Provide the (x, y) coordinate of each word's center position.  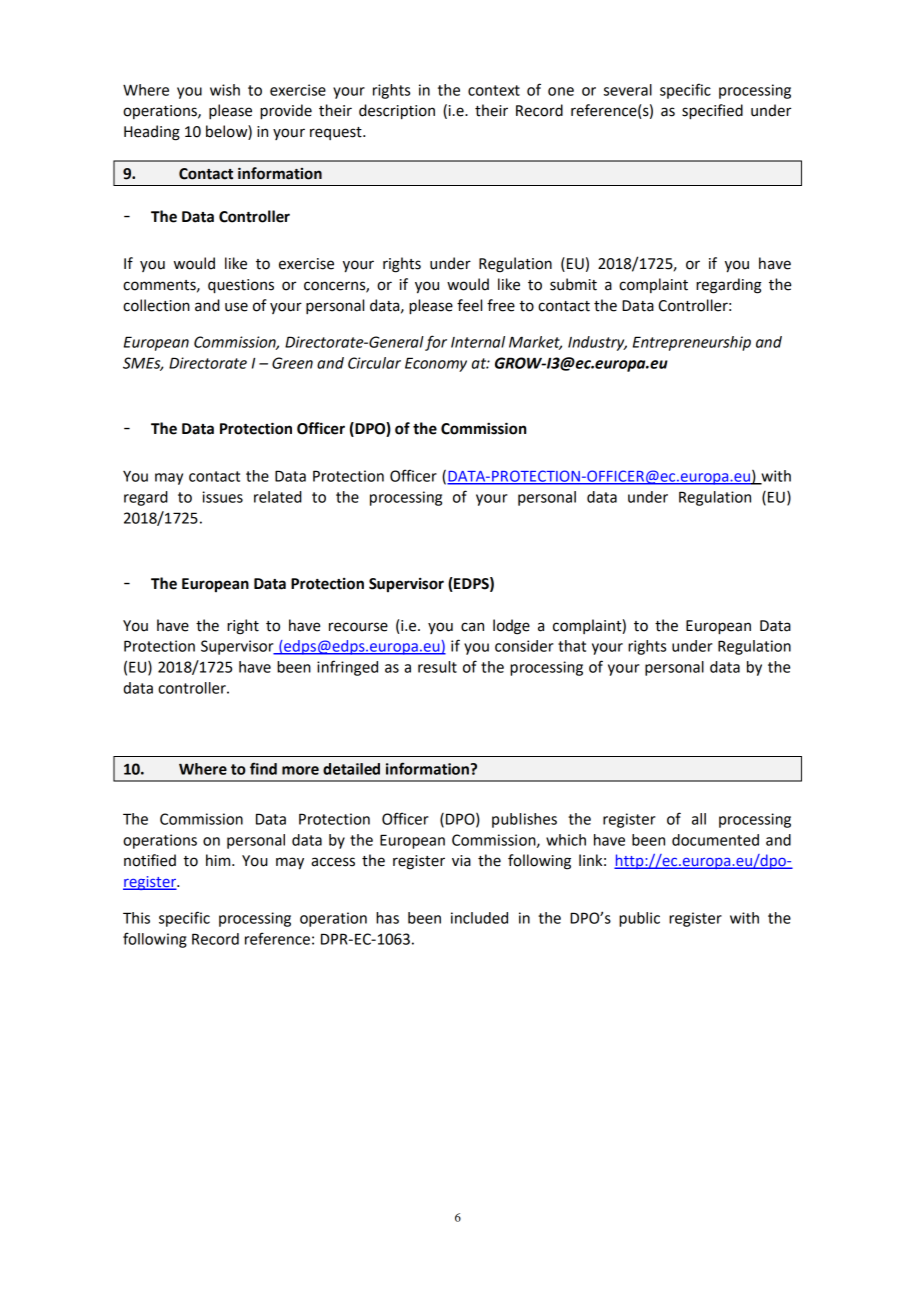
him (219, 860)
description (397, 112)
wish (225, 90)
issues (222, 497)
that (572, 646)
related (278, 497)
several (628, 90)
